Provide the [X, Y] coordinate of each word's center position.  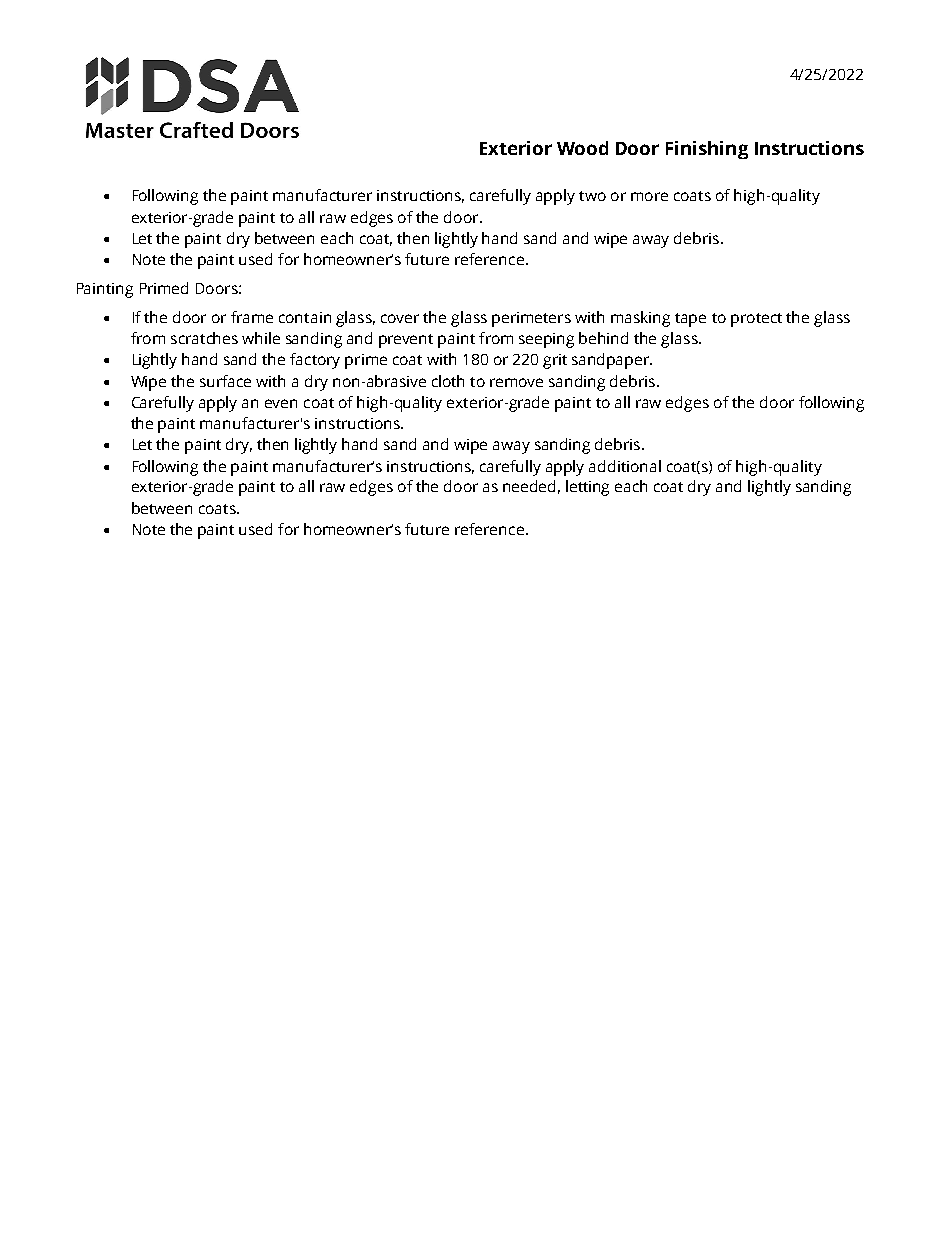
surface [225, 381]
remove [516, 382]
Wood [582, 148]
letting [587, 488]
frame [252, 317]
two [592, 196]
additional [625, 466]
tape [690, 320]
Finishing [707, 150]
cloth [448, 381]
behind [603, 338]
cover [400, 318]
